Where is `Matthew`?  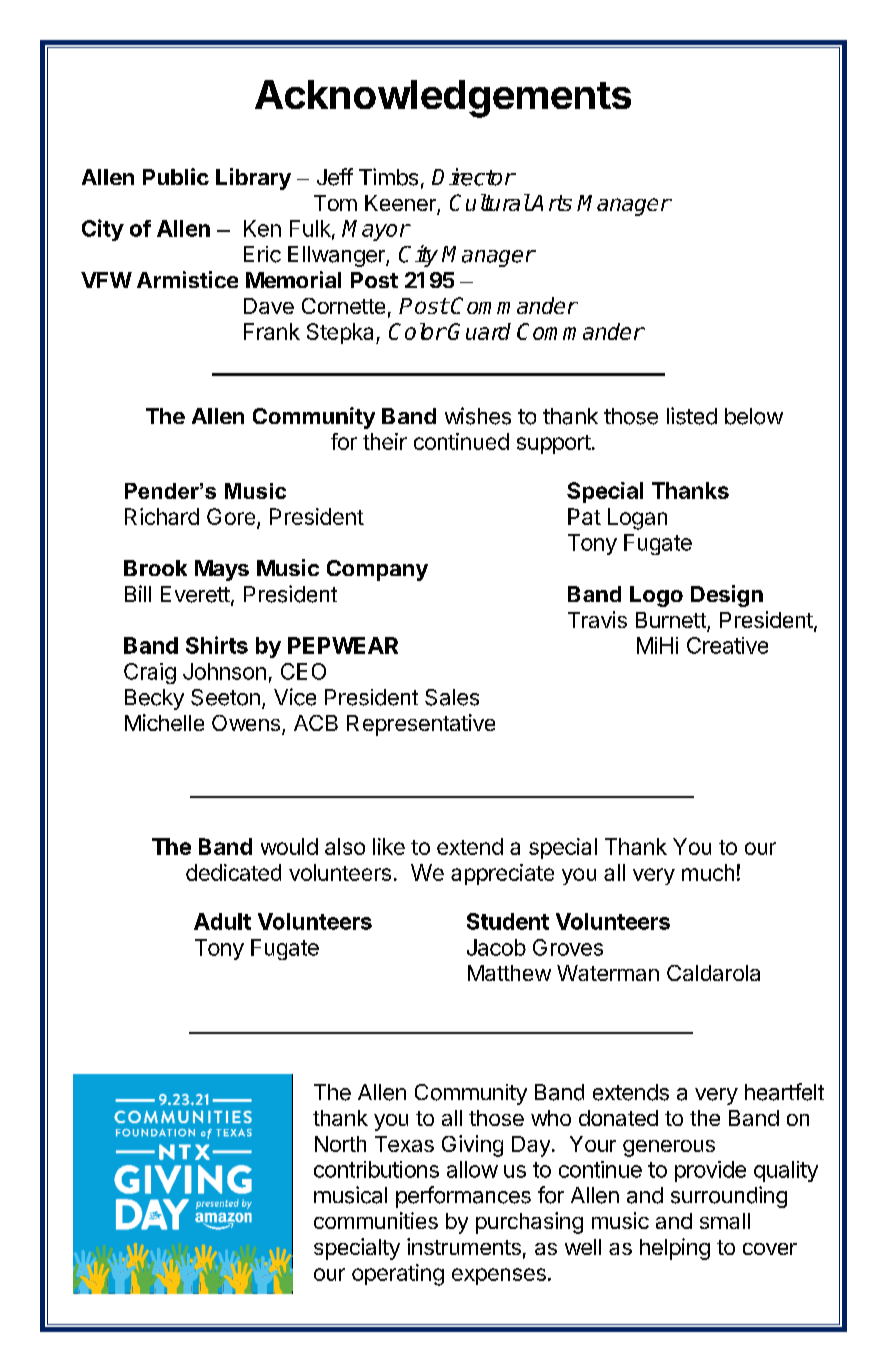 Matthew is located at coordinates (509, 973).
